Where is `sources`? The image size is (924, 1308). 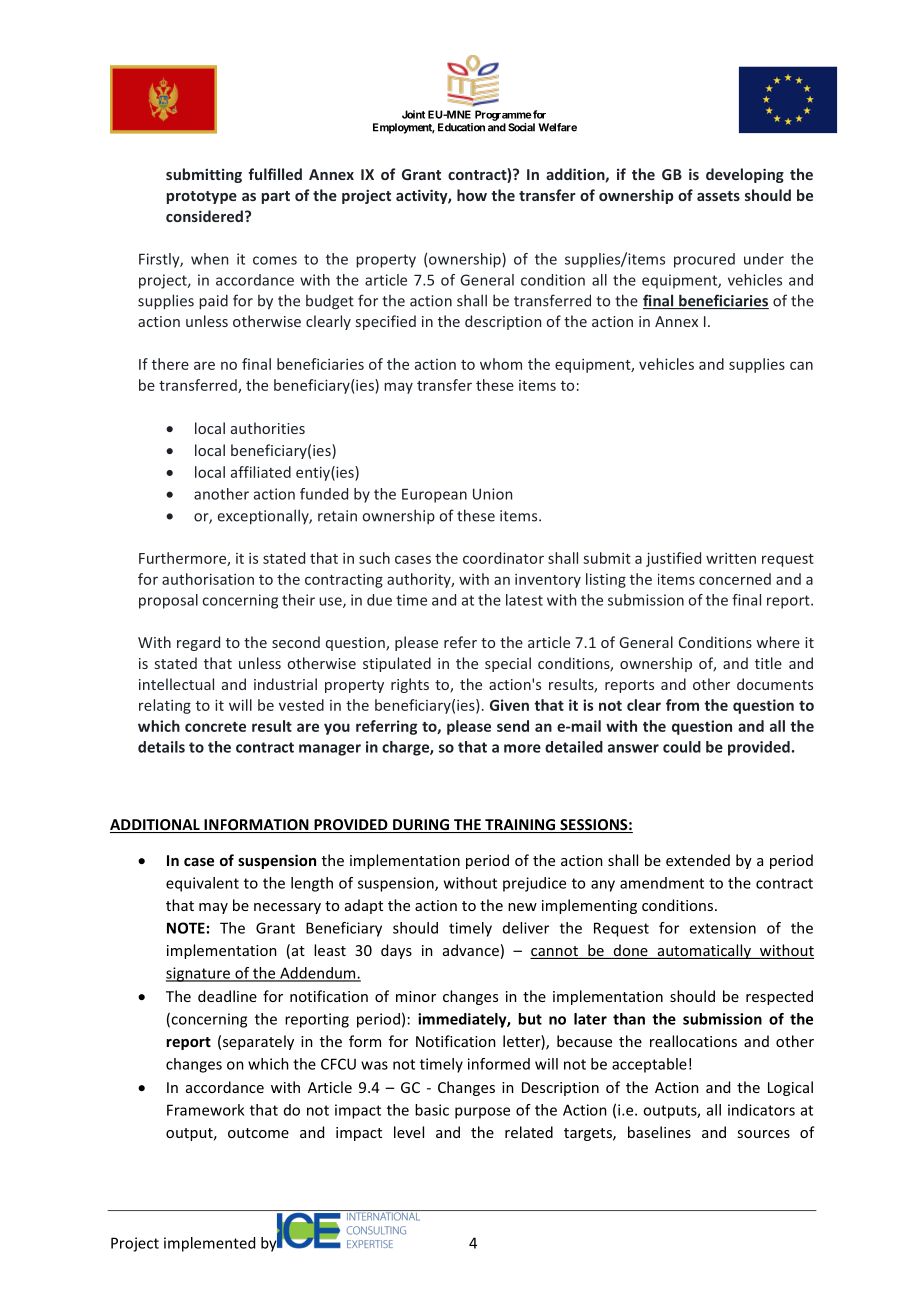
sources is located at coordinates (763, 1134).
